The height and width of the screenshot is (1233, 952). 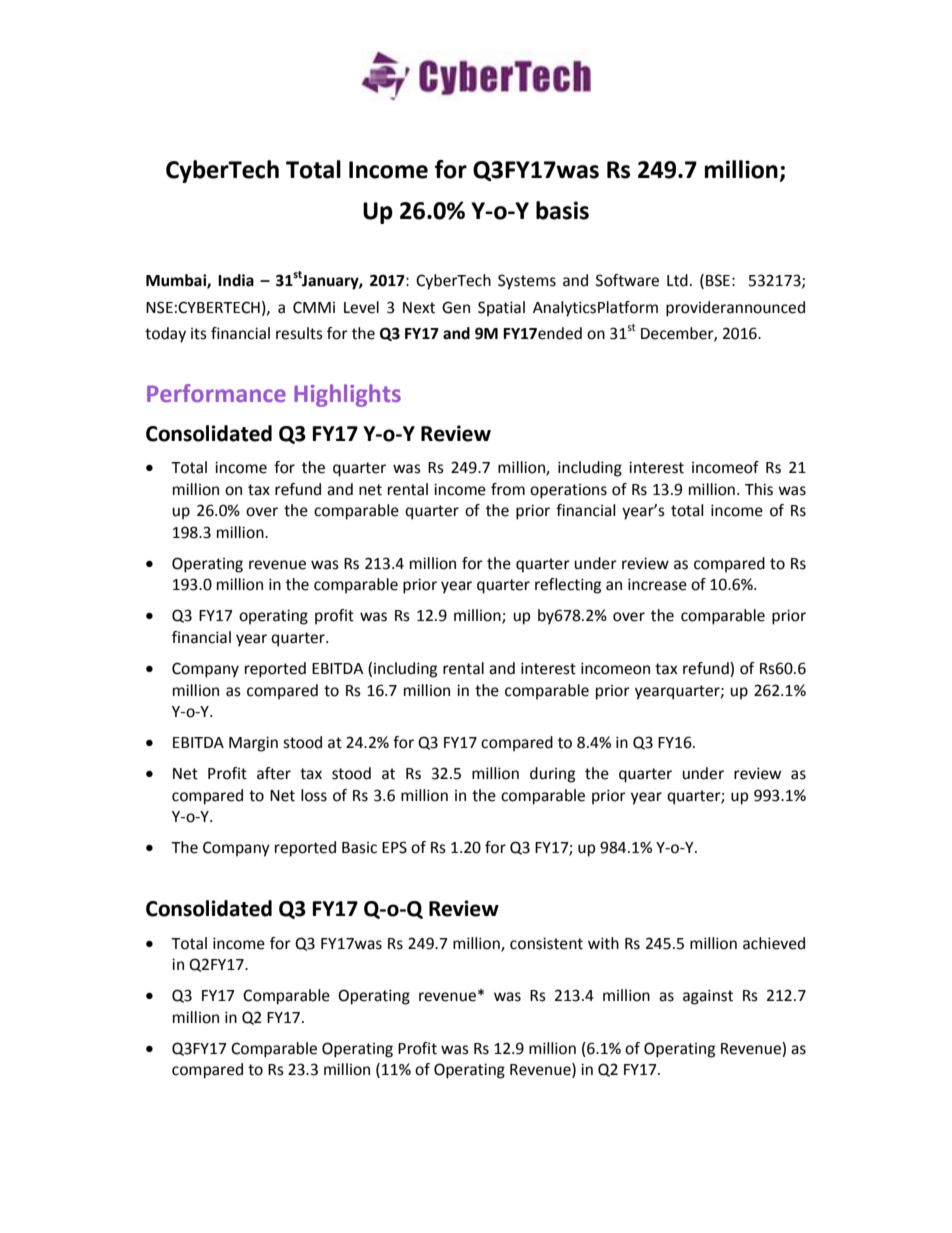 I want to click on after, so click(x=274, y=773).
